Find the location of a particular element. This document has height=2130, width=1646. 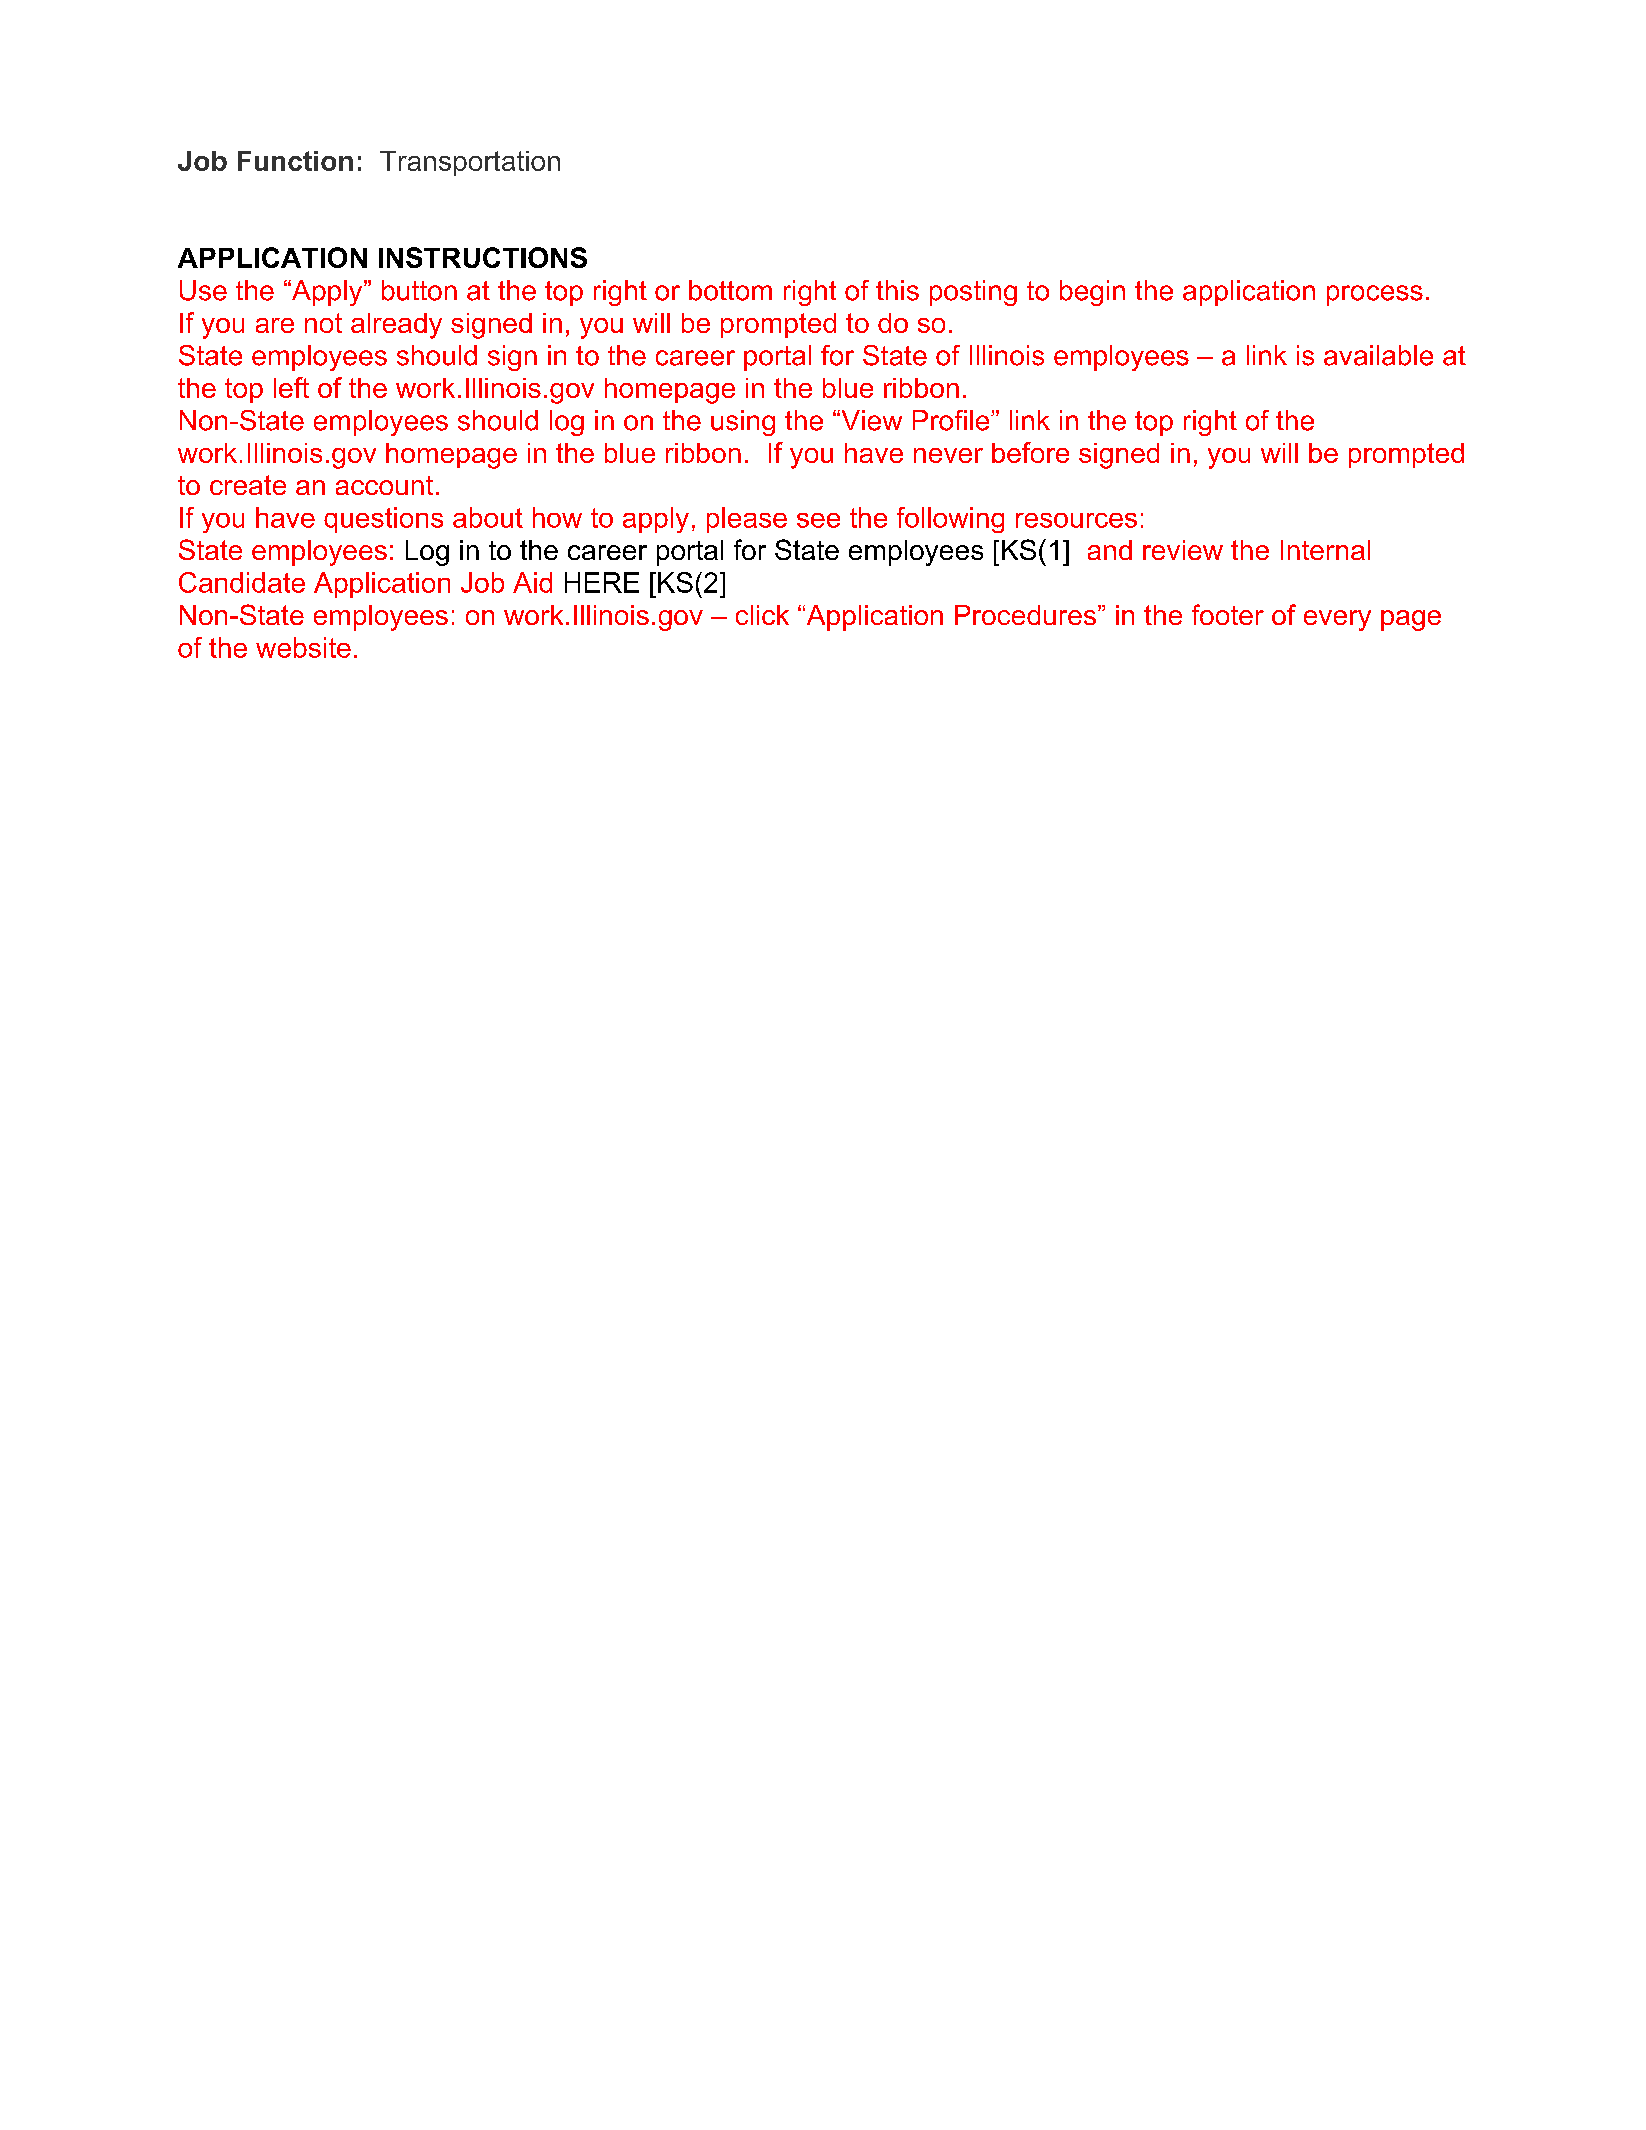

Function is located at coordinates (295, 161).
